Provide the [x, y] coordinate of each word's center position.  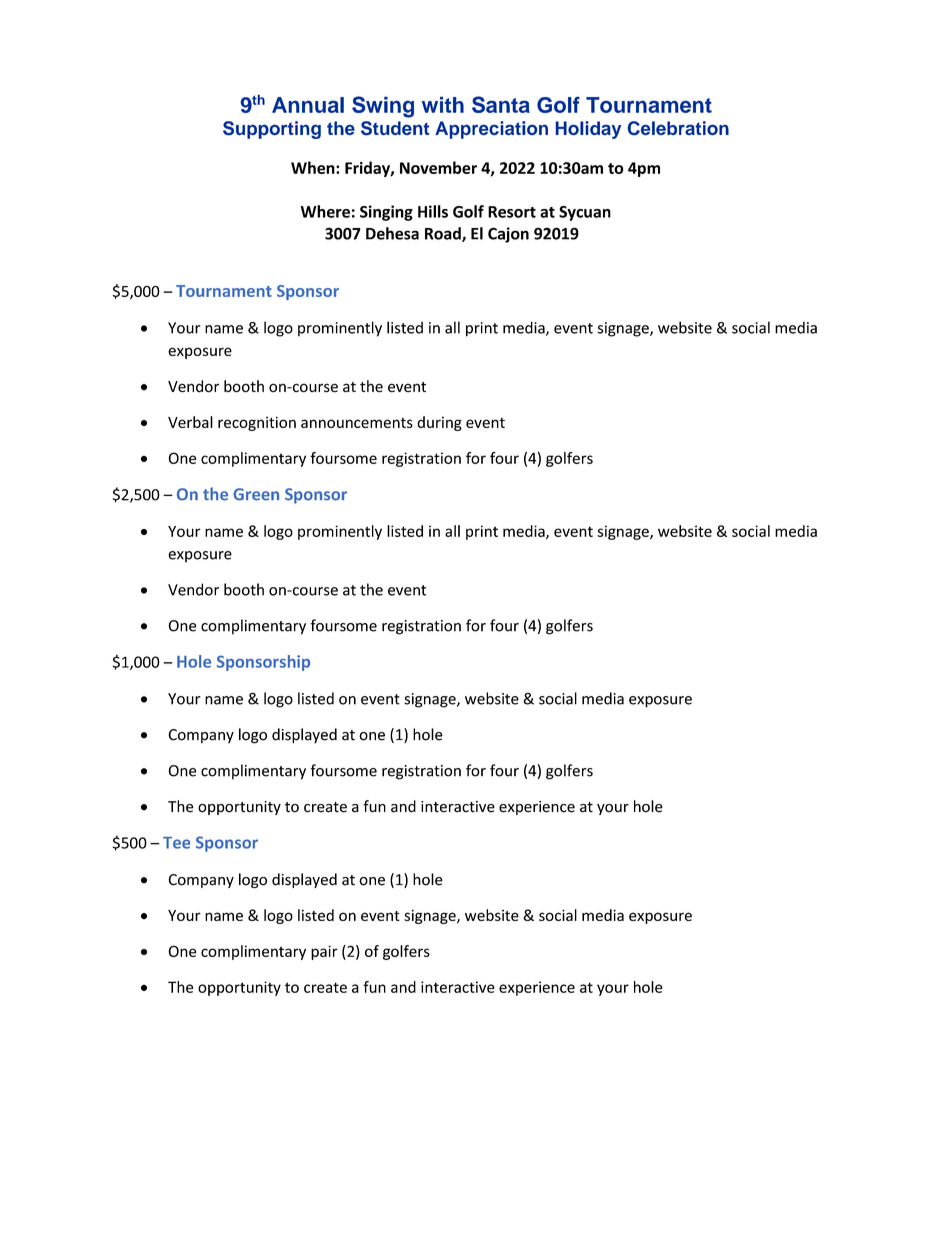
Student [395, 128]
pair [324, 952]
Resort [512, 212]
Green [256, 494]
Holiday [588, 130]
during [439, 423]
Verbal [190, 422]
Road [444, 234]
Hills [433, 211]
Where [325, 211]
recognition [257, 423]
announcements [357, 423]
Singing [386, 213]
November [438, 167]
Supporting [272, 130]
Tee [176, 843]
